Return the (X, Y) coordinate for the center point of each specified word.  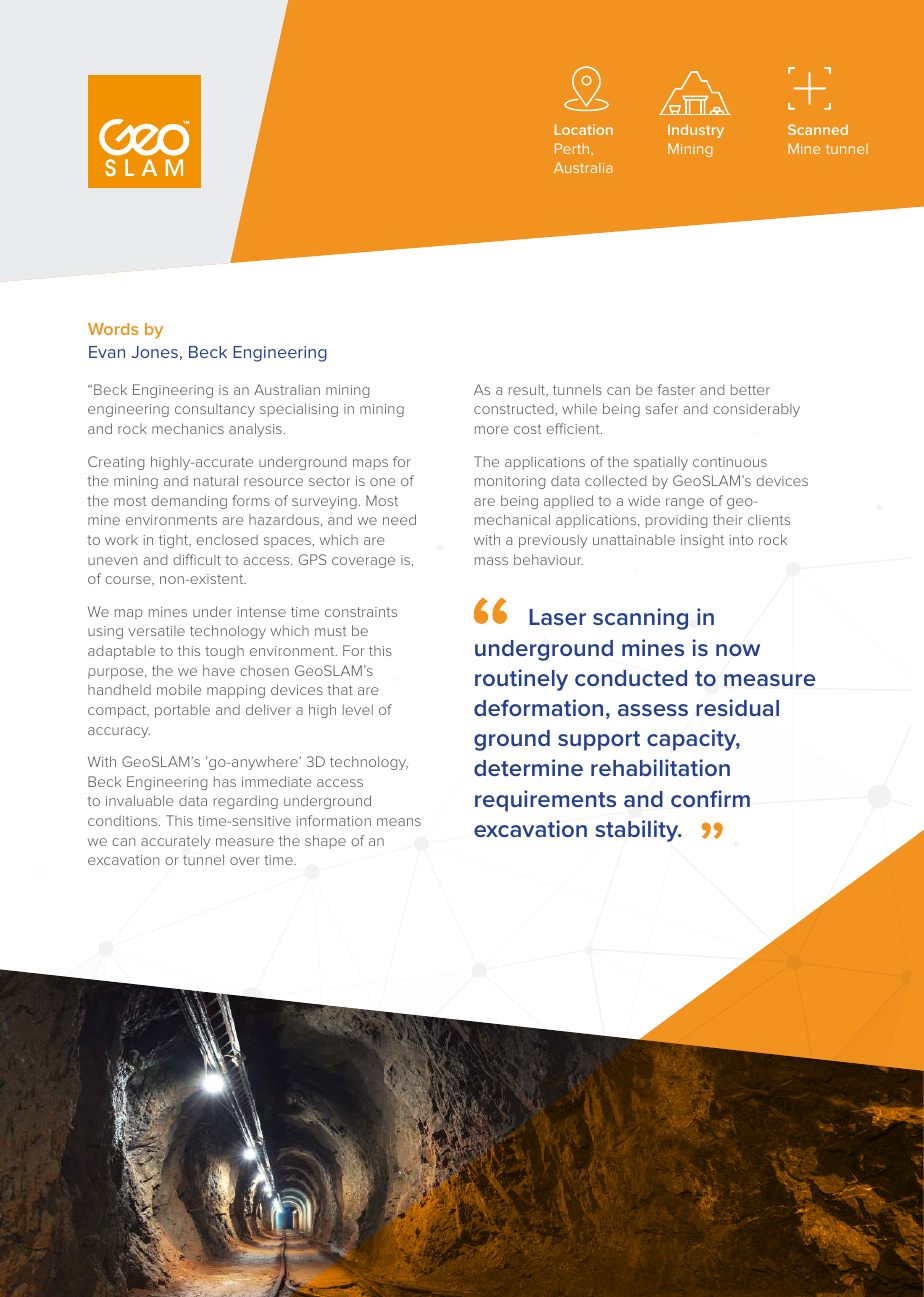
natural (216, 480)
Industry (696, 131)
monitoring (510, 482)
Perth (573, 149)
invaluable (139, 800)
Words (113, 329)
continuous (730, 462)
